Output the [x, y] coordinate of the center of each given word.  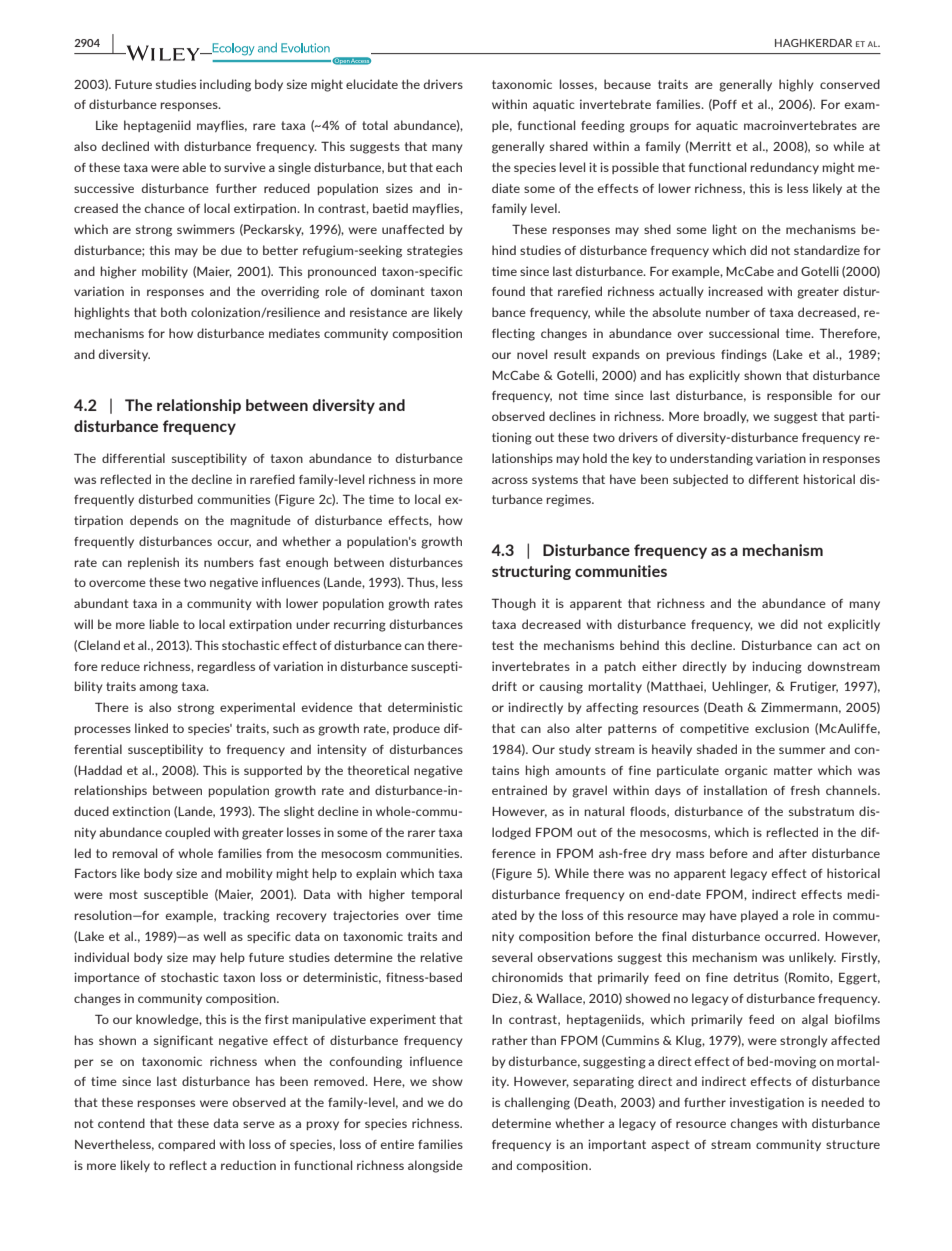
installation [735, 790]
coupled [187, 833]
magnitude [261, 521]
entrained [519, 790]
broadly [726, 417]
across [510, 480]
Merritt [709, 147]
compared [186, 1145]
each [449, 167]
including [225, 85]
